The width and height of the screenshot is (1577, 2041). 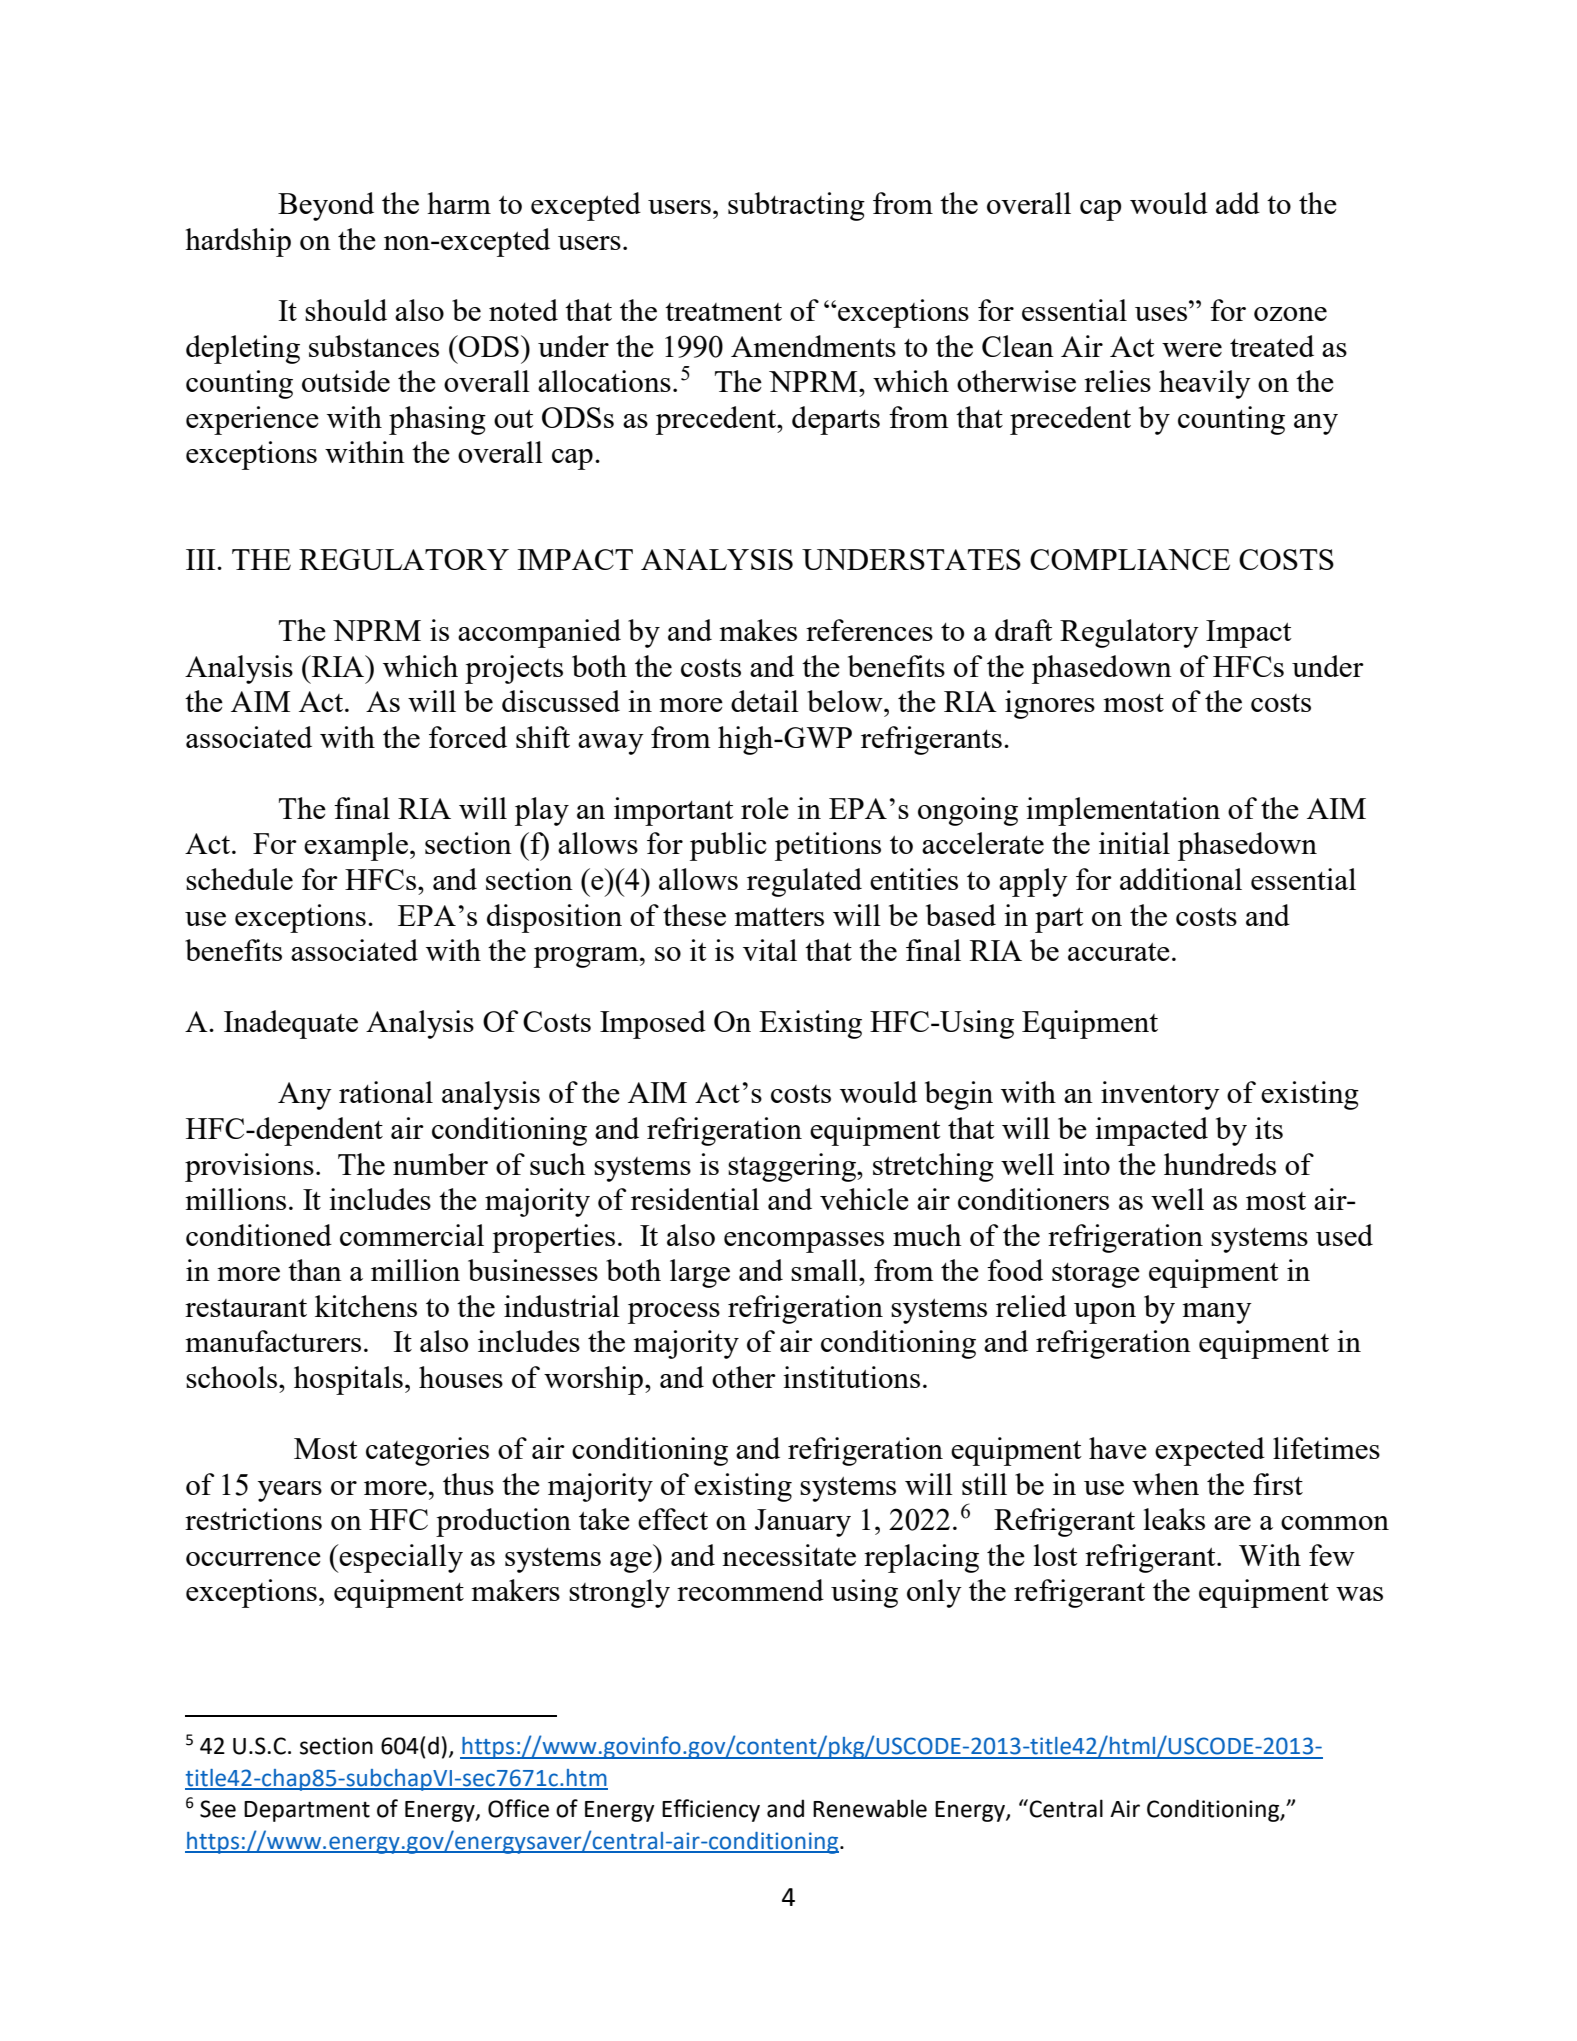 I want to click on institutions, so click(x=851, y=1377).
